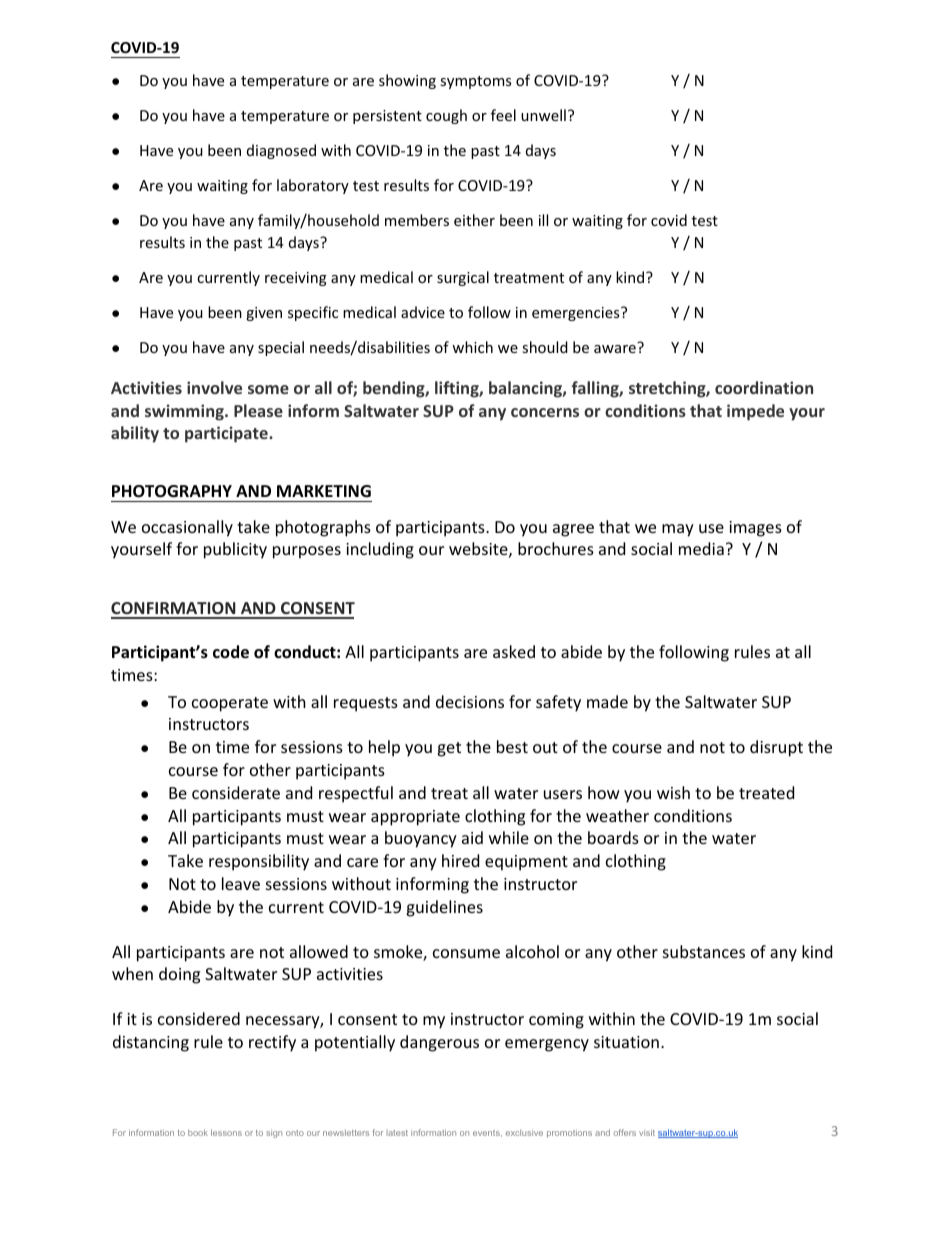 Image resolution: width=952 pixels, height=1233 pixels. Describe the element at coordinates (543, 115) in the image. I see `unwell` at that location.
